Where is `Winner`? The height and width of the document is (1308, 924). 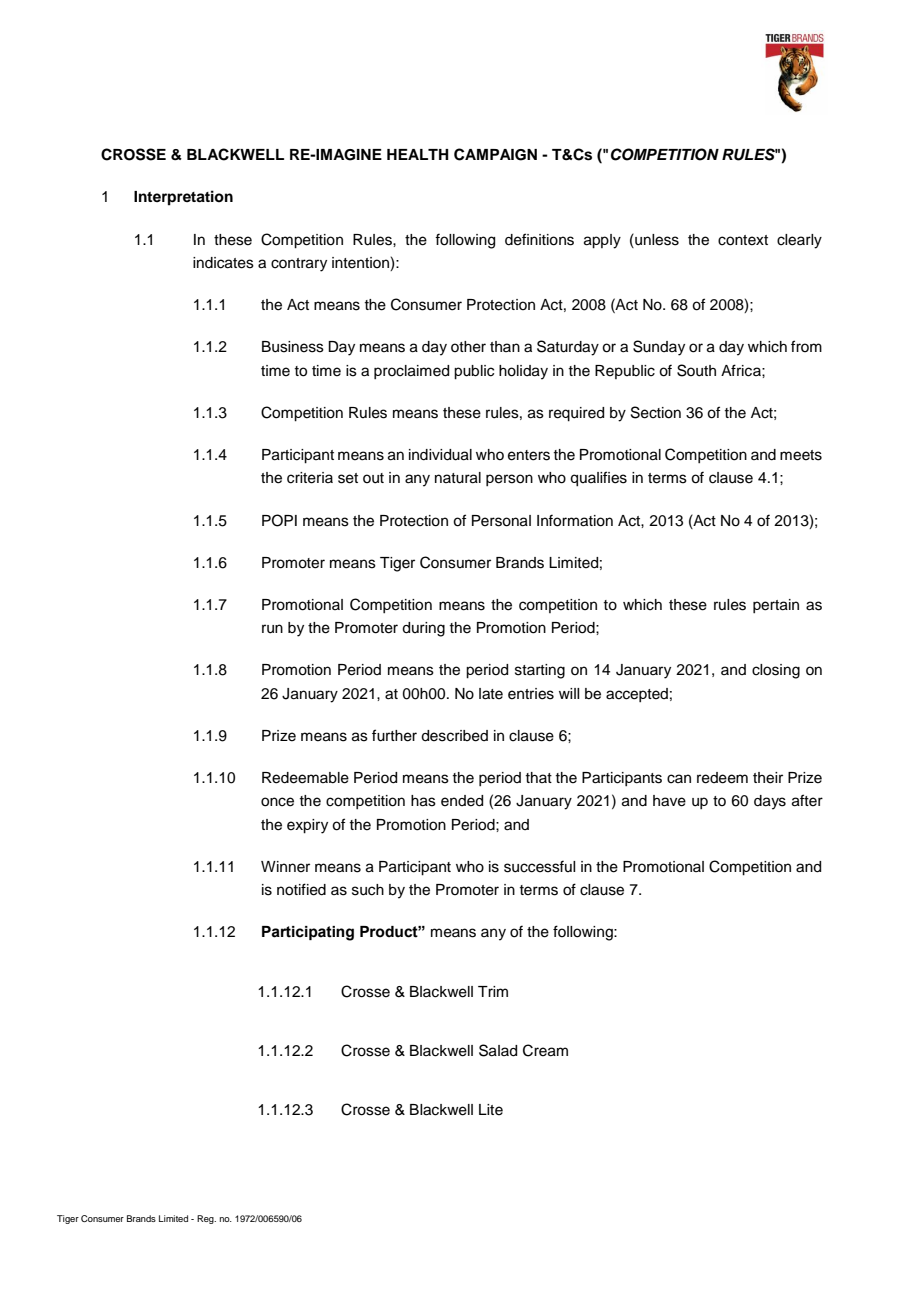
Winner is located at coordinates (285, 867).
